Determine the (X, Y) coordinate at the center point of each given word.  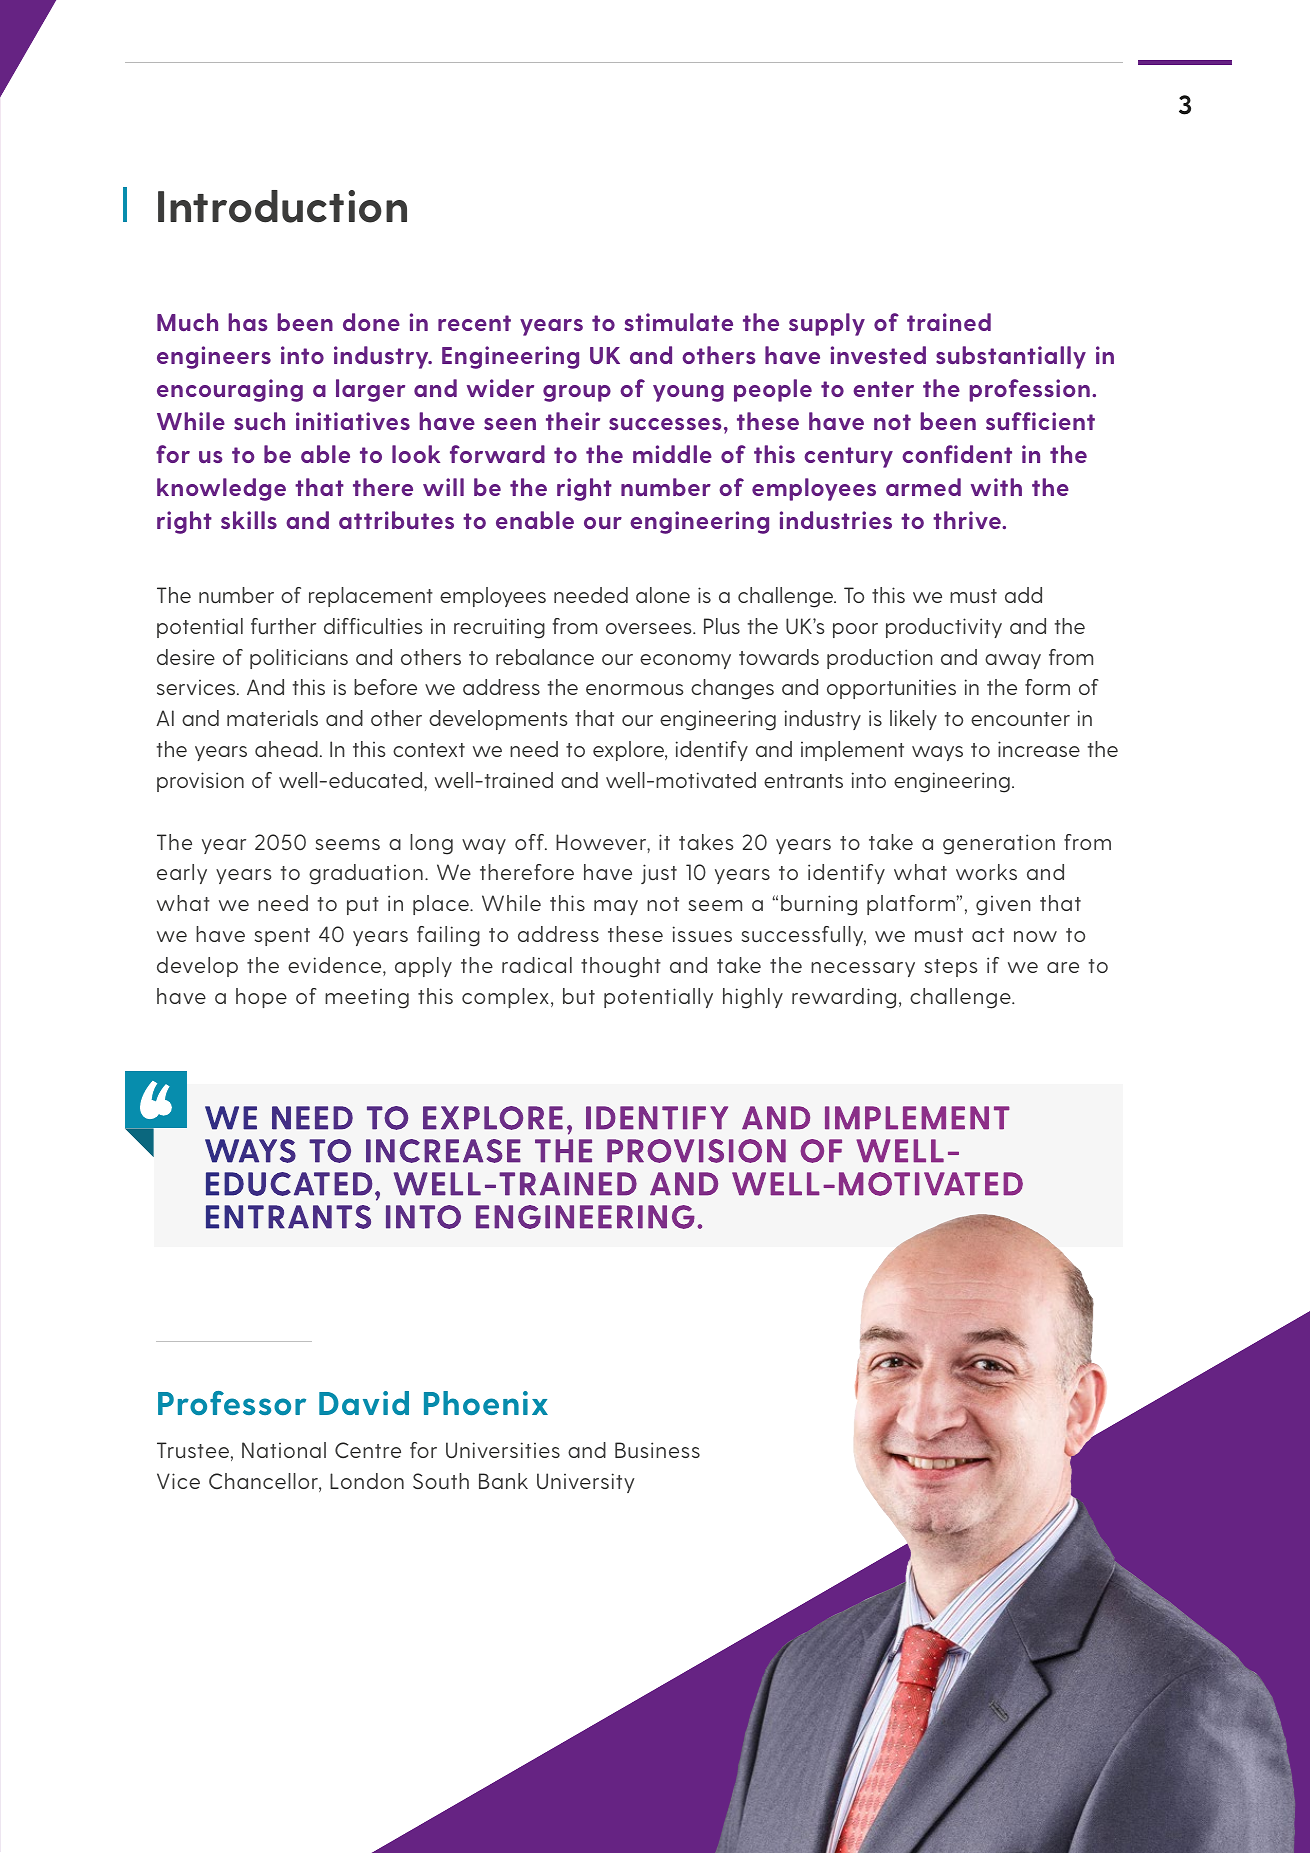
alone (663, 595)
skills (249, 520)
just (659, 874)
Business (657, 1450)
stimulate (679, 322)
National (284, 1450)
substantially (1011, 357)
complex (505, 998)
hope (261, 998)
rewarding (844, 998)
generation (999, 844)
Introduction (282, 206)
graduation (366, 874)
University (586, 1483)
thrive (968, 520)
